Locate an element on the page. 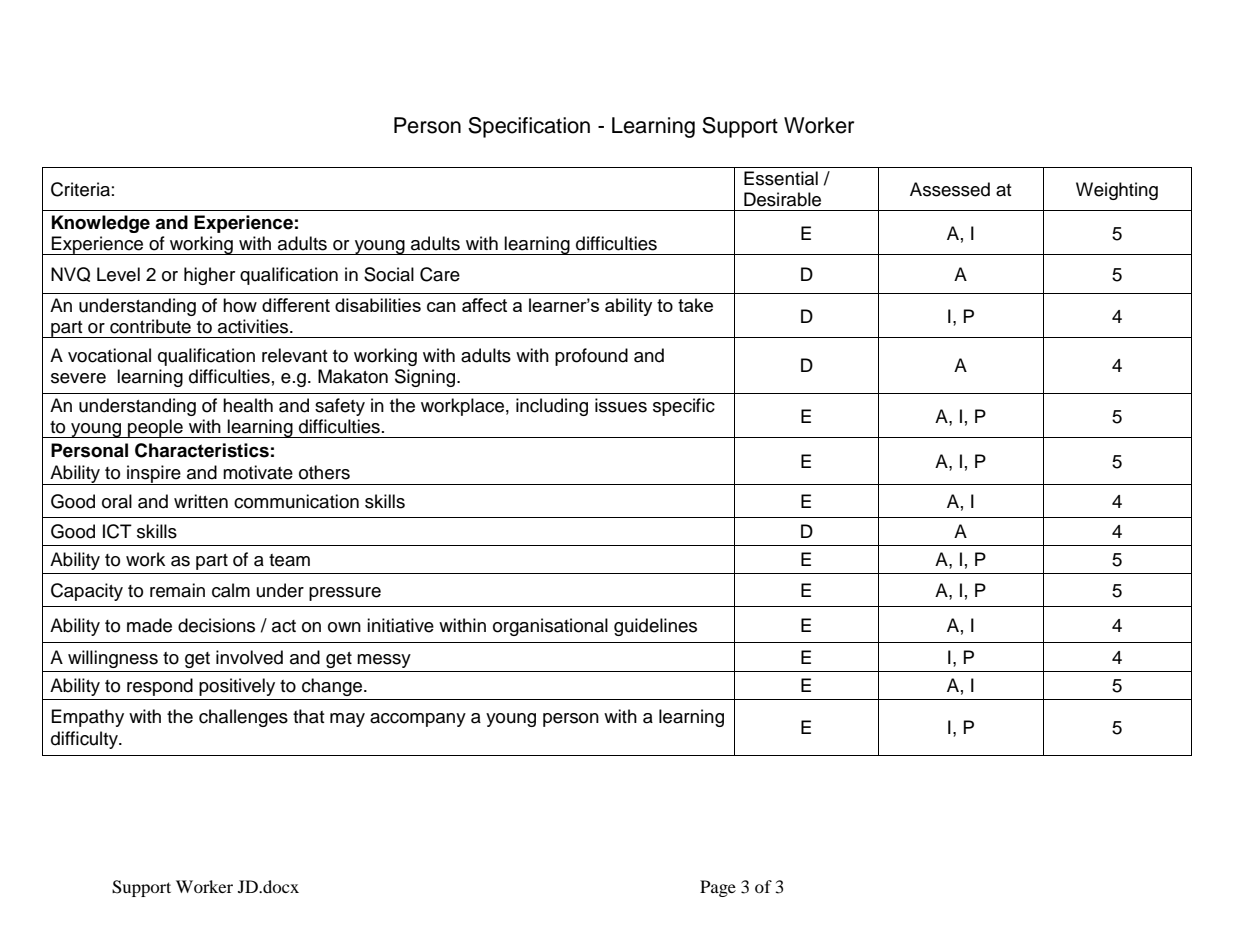 This image has height=952, width=1233. Assessed is located at coordinates (950, 189).
